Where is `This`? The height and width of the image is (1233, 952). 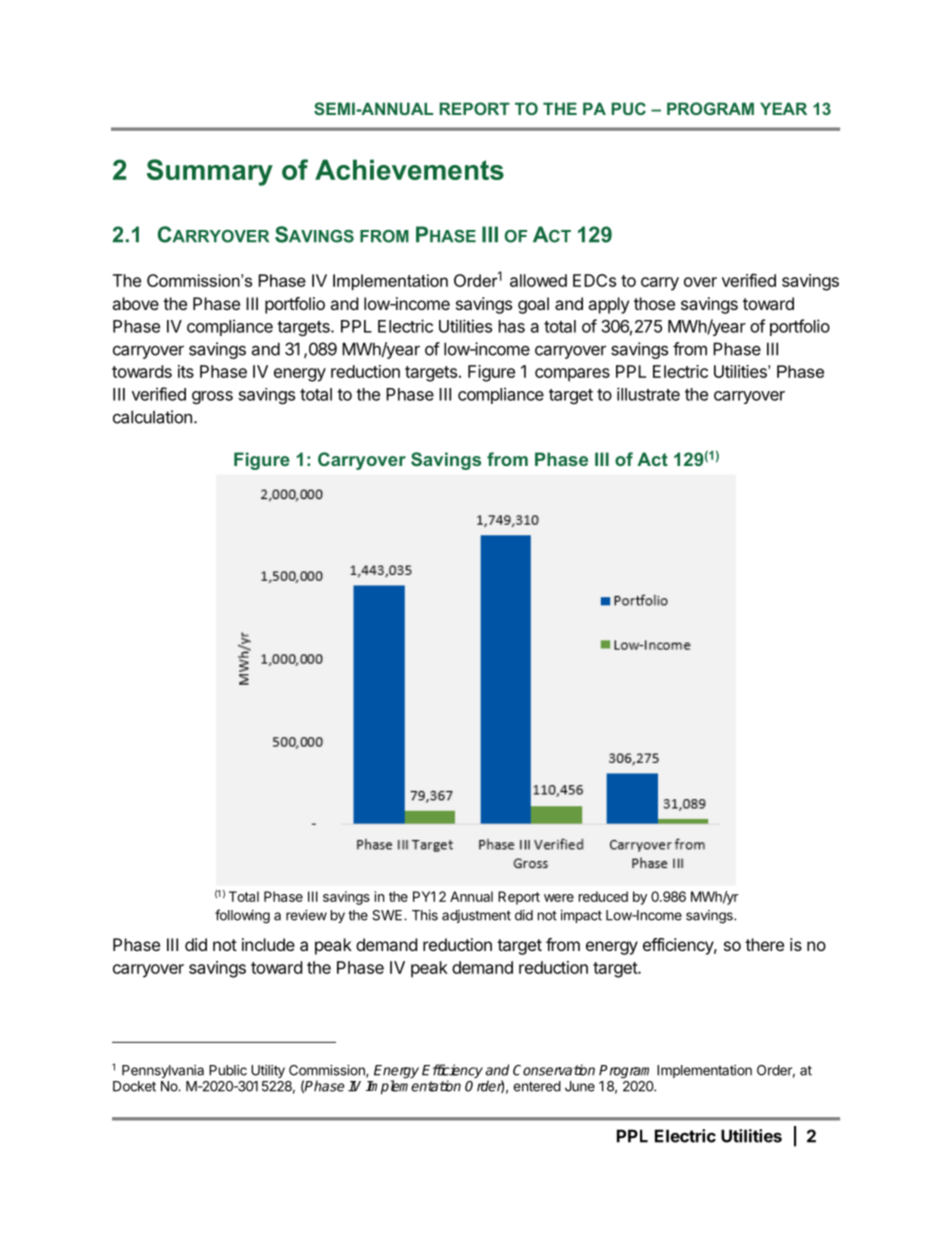 This is located at coordinates (425, 915).
